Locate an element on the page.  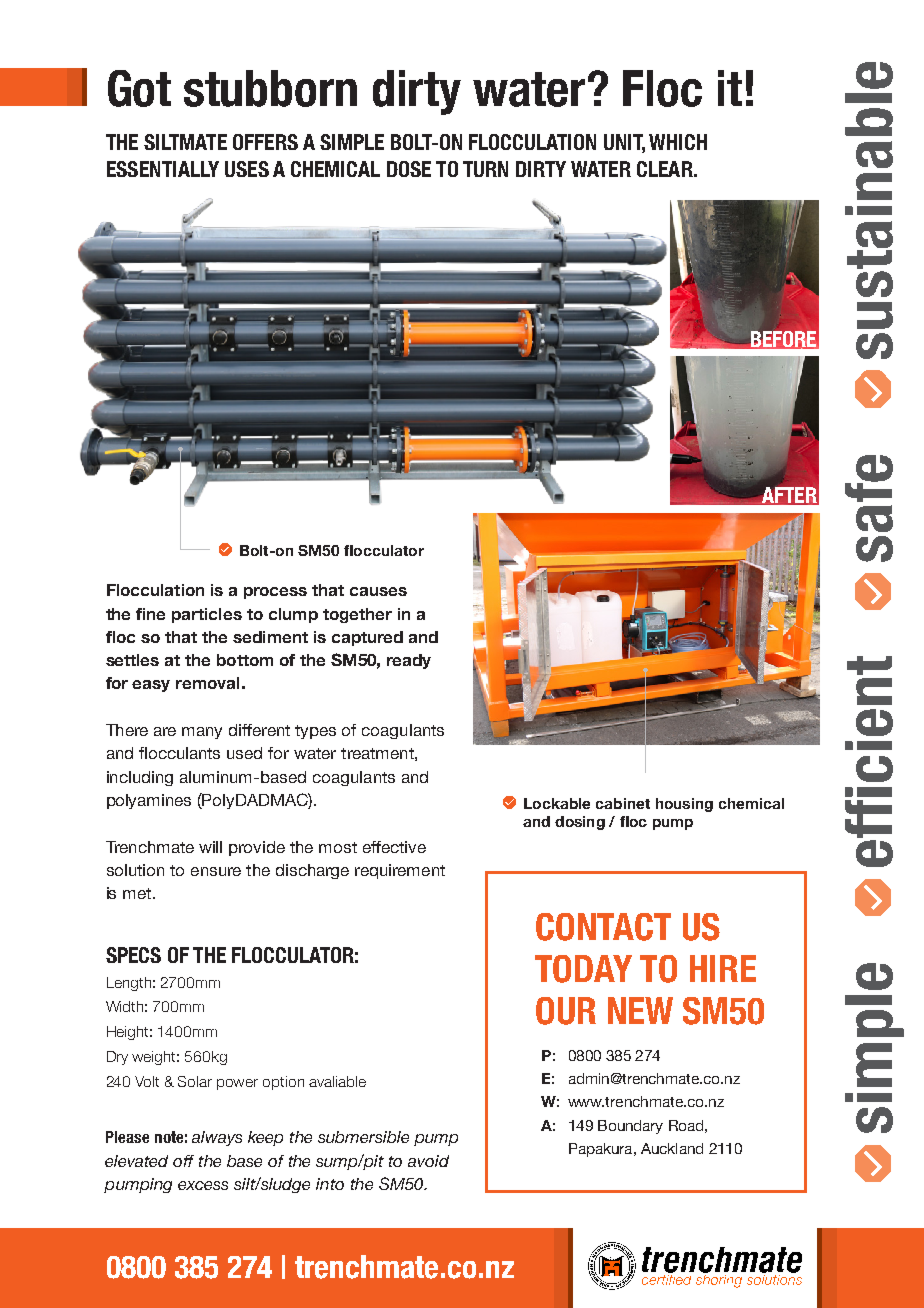
ready is located at coordinates (409, 661).
